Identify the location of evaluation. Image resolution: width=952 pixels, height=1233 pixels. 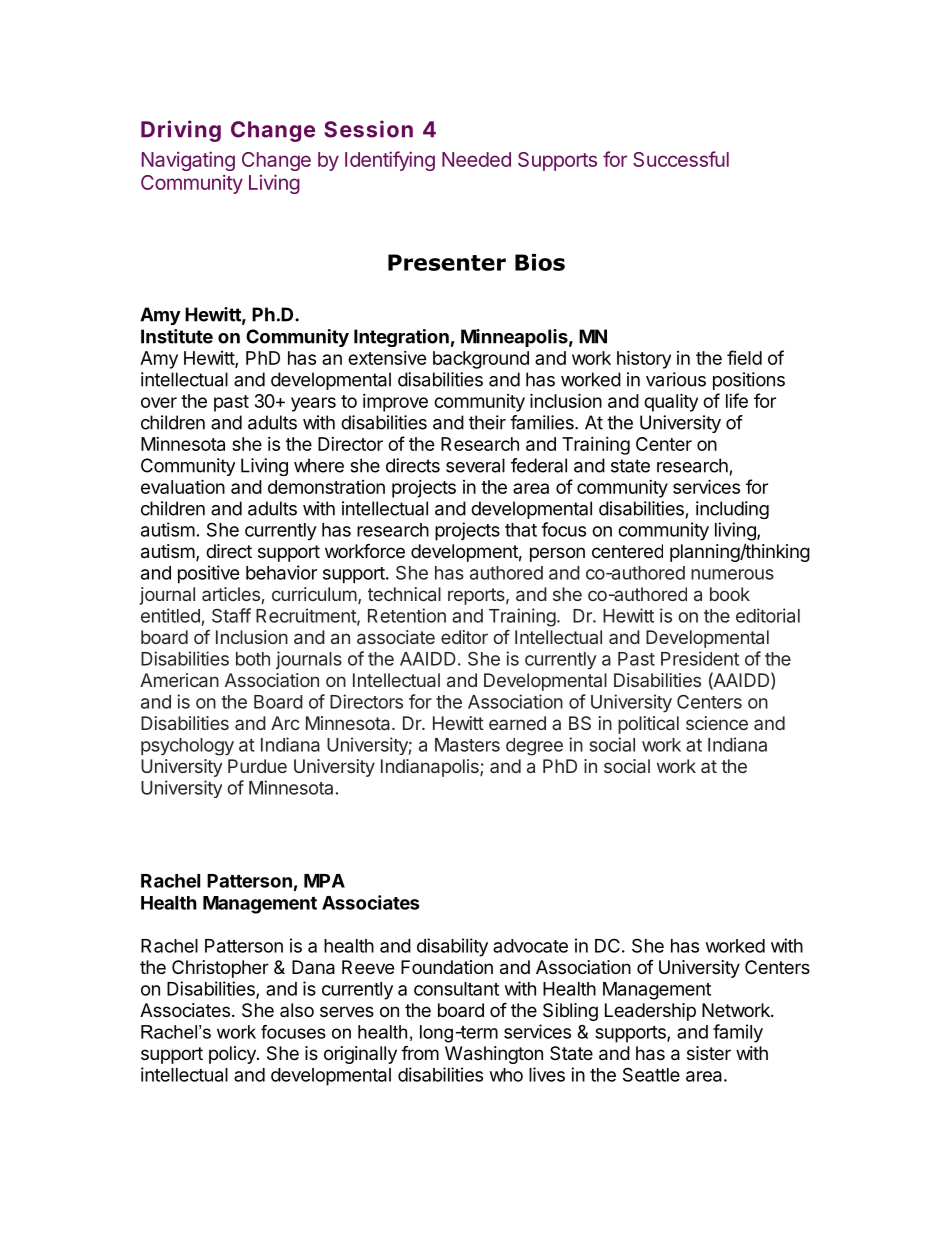
(183, 486).
